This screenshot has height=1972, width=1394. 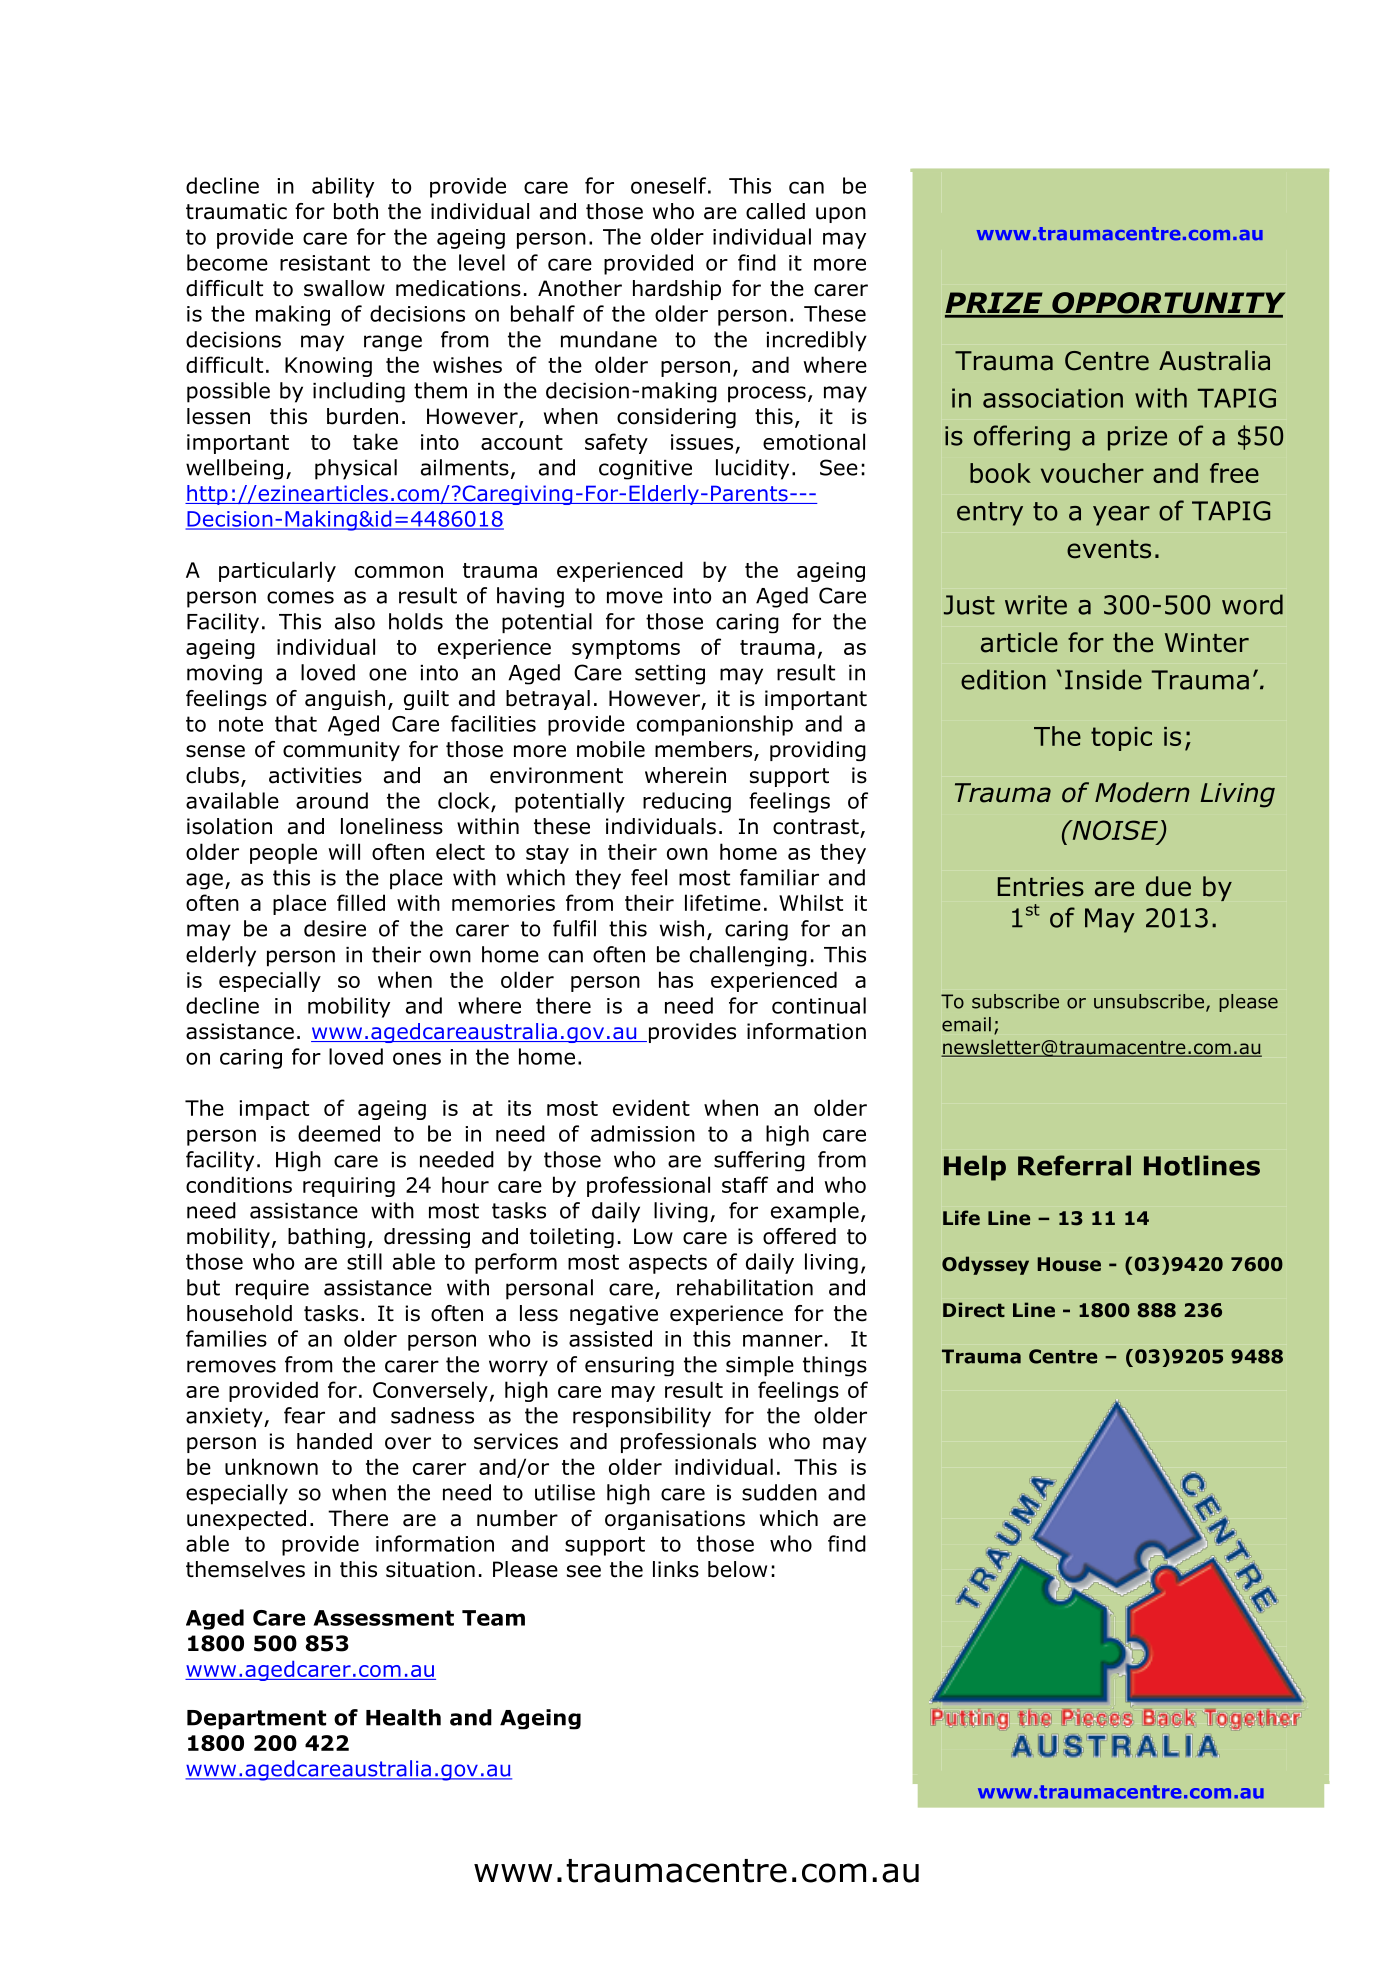 I want to click on due, so click(x=1168, y=886).
